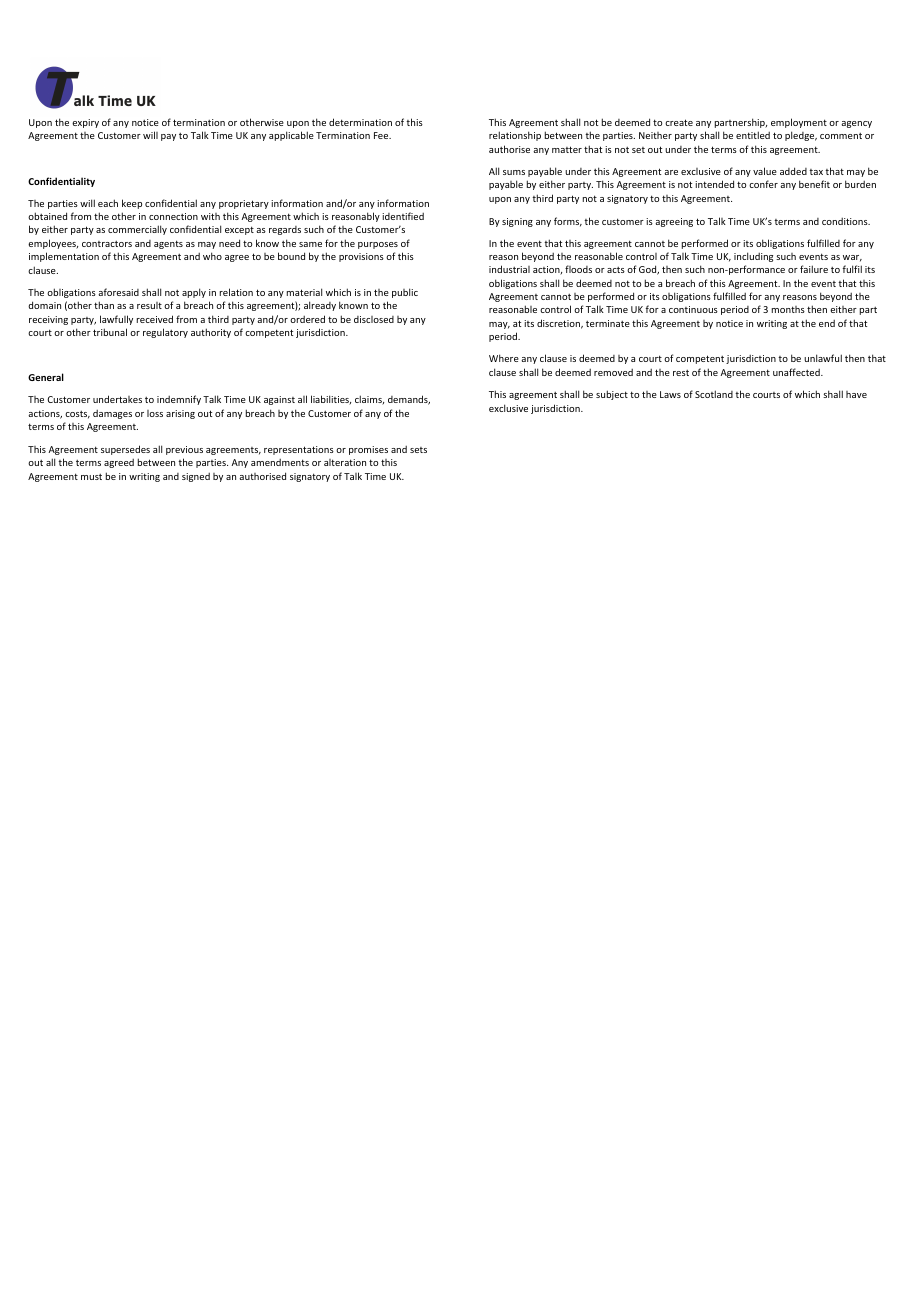 Image resolution: width=924 pixels, height=1308 pixels. I want to click on expiry, so click(85, 123).
